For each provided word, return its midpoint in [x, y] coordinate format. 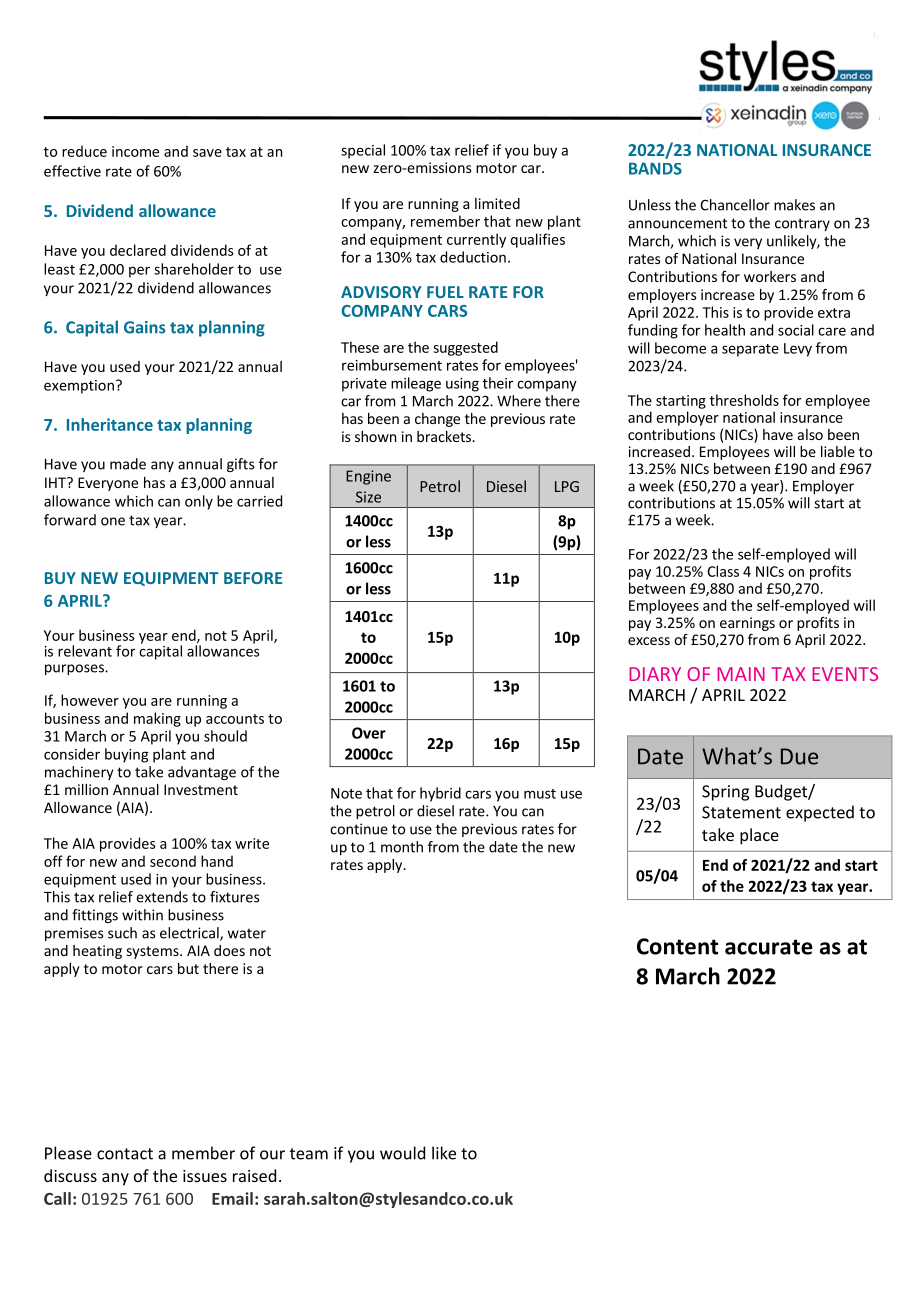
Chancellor [735, 205]
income [135, 151]
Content [677, 946]
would [402, 1153]
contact [125, 1154]
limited [497, 203]
